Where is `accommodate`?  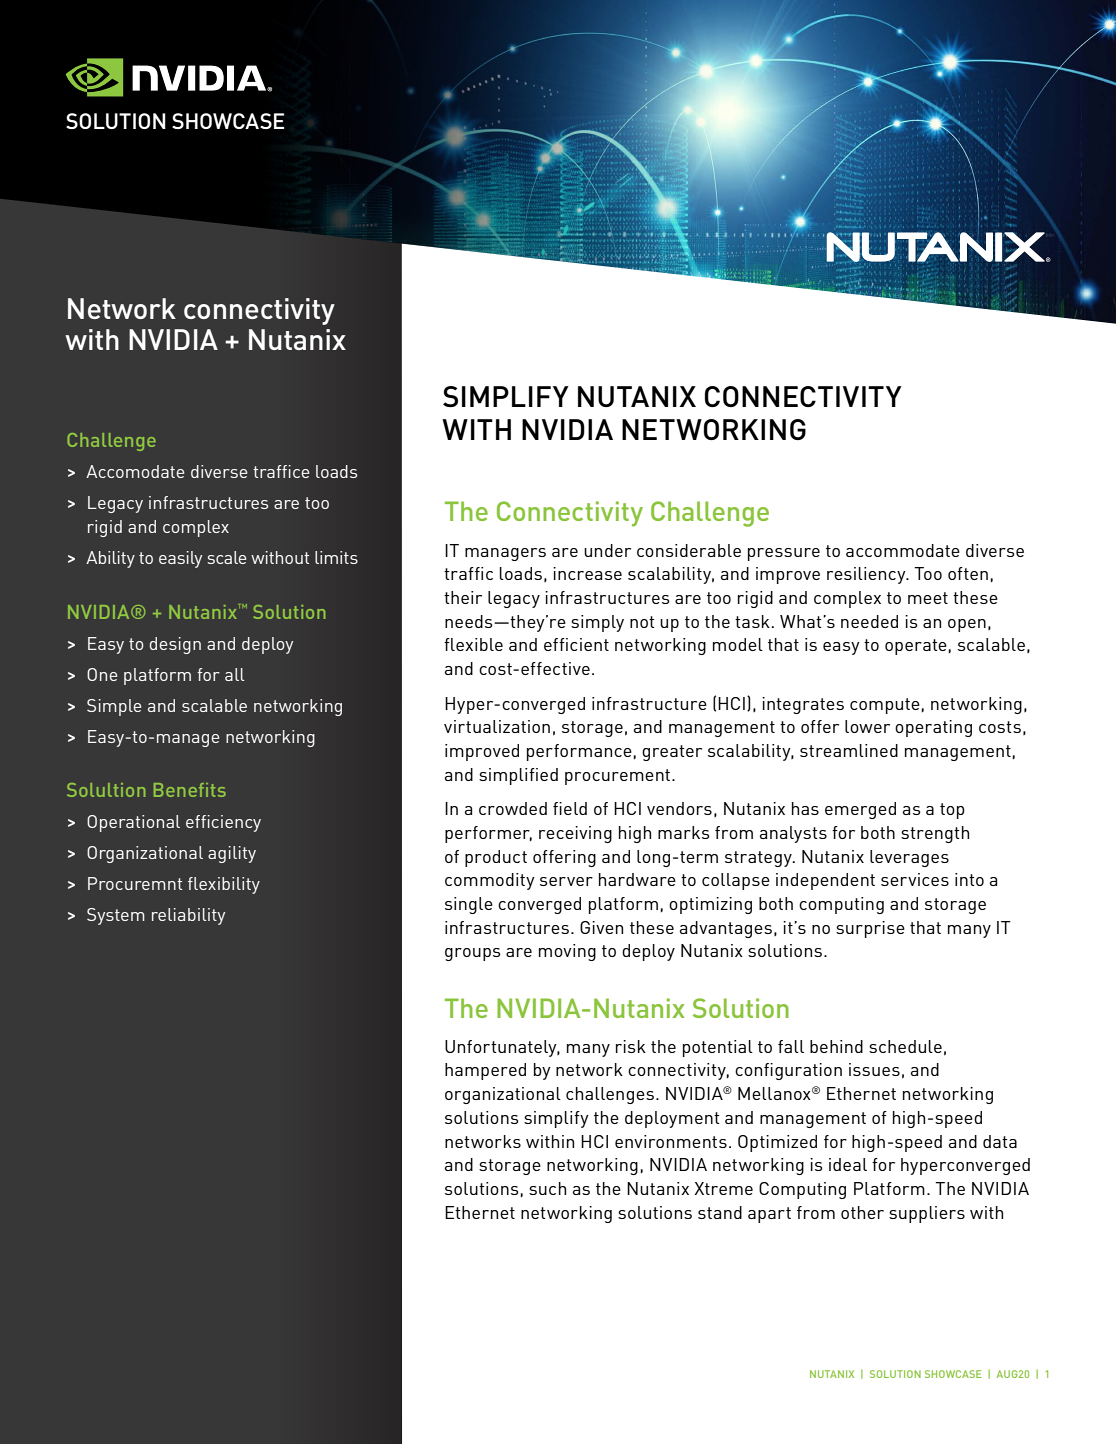
accommodate is located at coordinates (903, 550).
